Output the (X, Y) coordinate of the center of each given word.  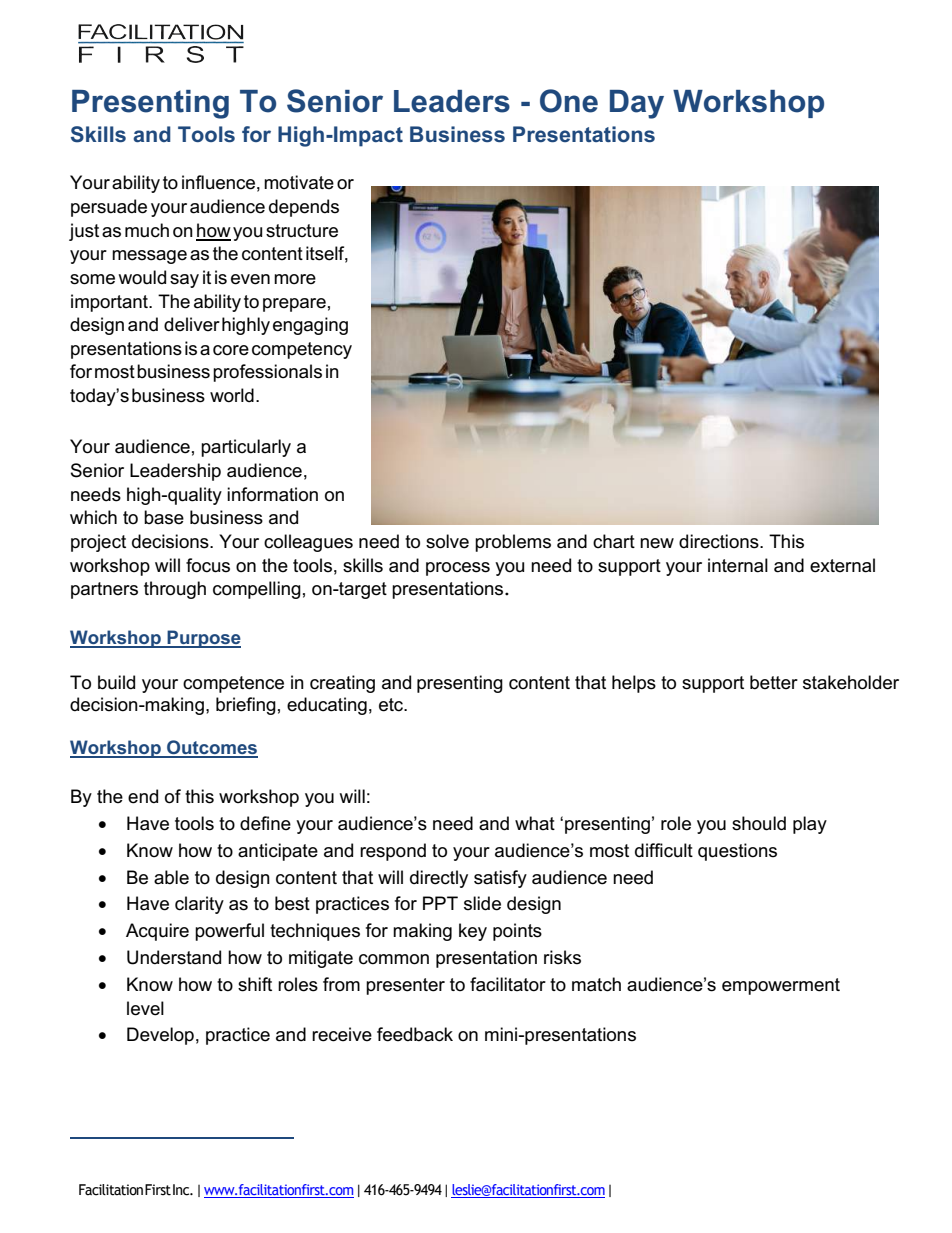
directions (720, 541)
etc (392, 705)
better (774, 682)
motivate (299, 182)
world (232, 395)
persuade (109, 208)
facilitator (508, 984)
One (569, 101)
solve (447, 541)
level (145, 1008)
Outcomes (211, 748)
